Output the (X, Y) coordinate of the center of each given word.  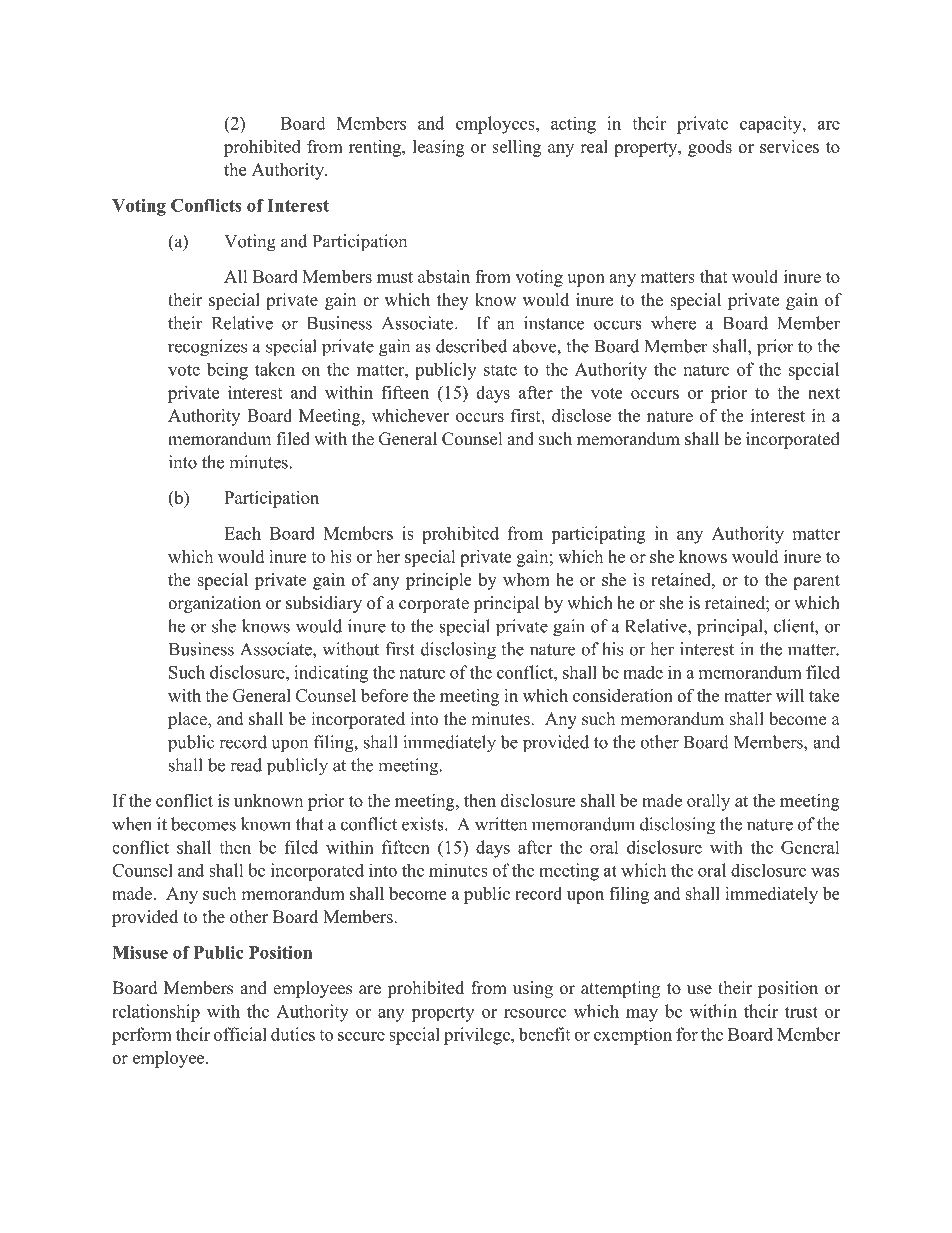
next (824, 393)
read (246, 765)
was (825, 872)
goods (710, 148)
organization (214, 604)
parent (816, 582)
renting (376, 148)
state (500, 370)
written (501, 824)
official (240, 1034)
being (227, 371)
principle (439, 581)
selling (516, 148)
